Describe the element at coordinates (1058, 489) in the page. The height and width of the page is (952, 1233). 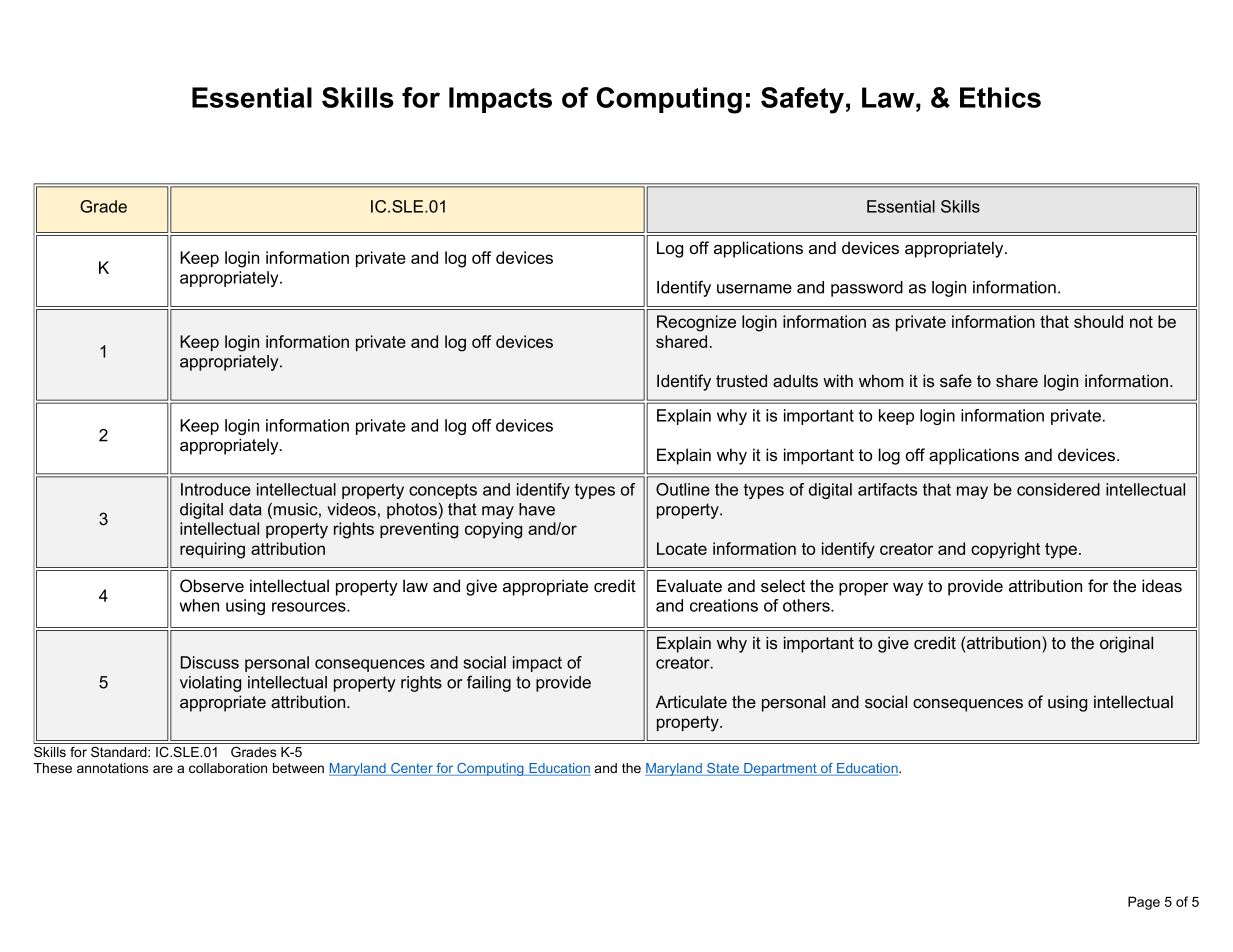
I see `considered` at that location.
